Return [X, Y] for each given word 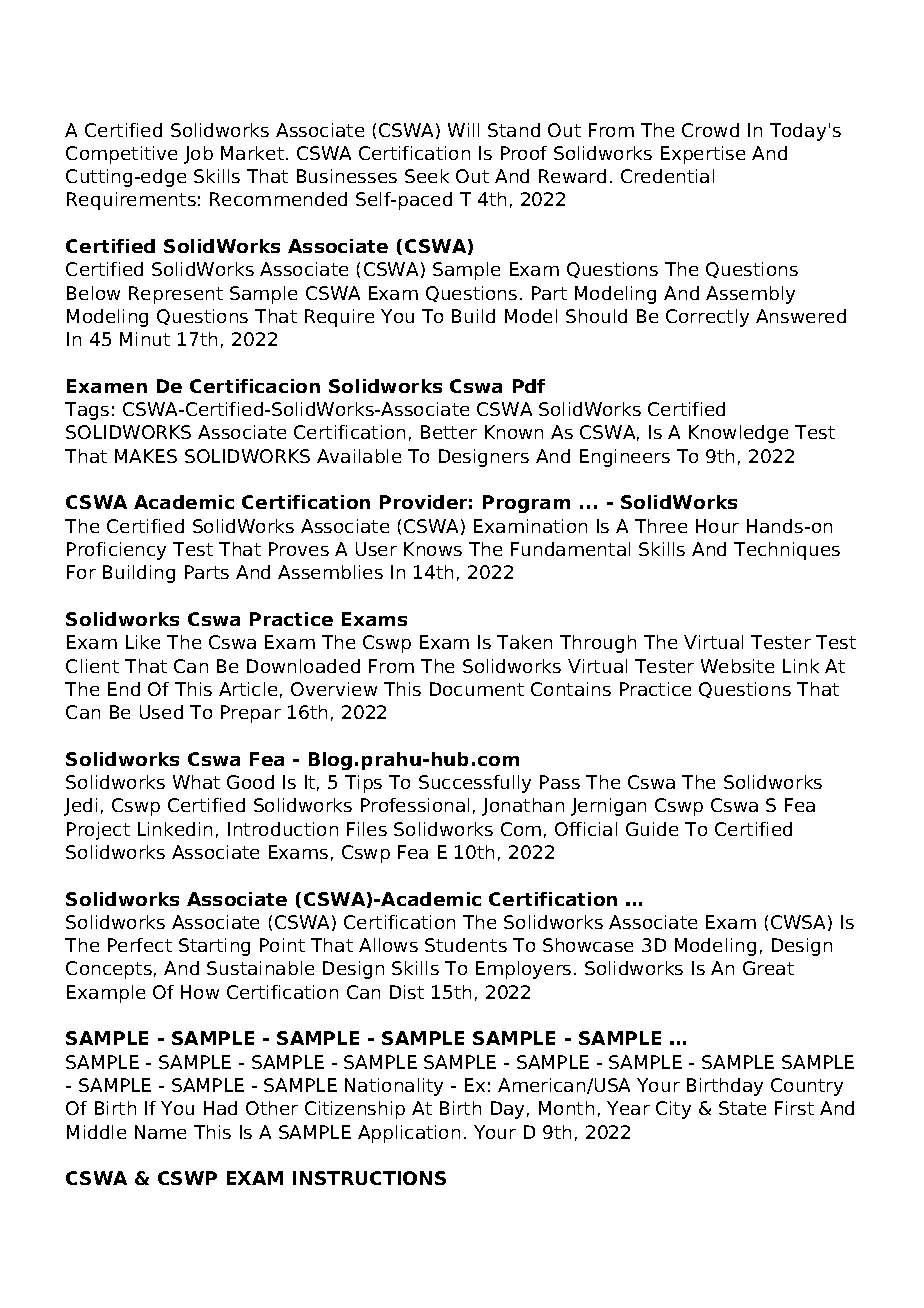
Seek [427, 176]
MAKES [146, 456]
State [742, 1108]
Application [409, 1134]
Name [160, 1132]
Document [477, 689]
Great [768, 968]
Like [143, 642]
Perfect [140, 945]
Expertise [703, 155]
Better [449, 432]
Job [198, 155]
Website [737, 666]
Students [466, 945]
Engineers [625, 458]
